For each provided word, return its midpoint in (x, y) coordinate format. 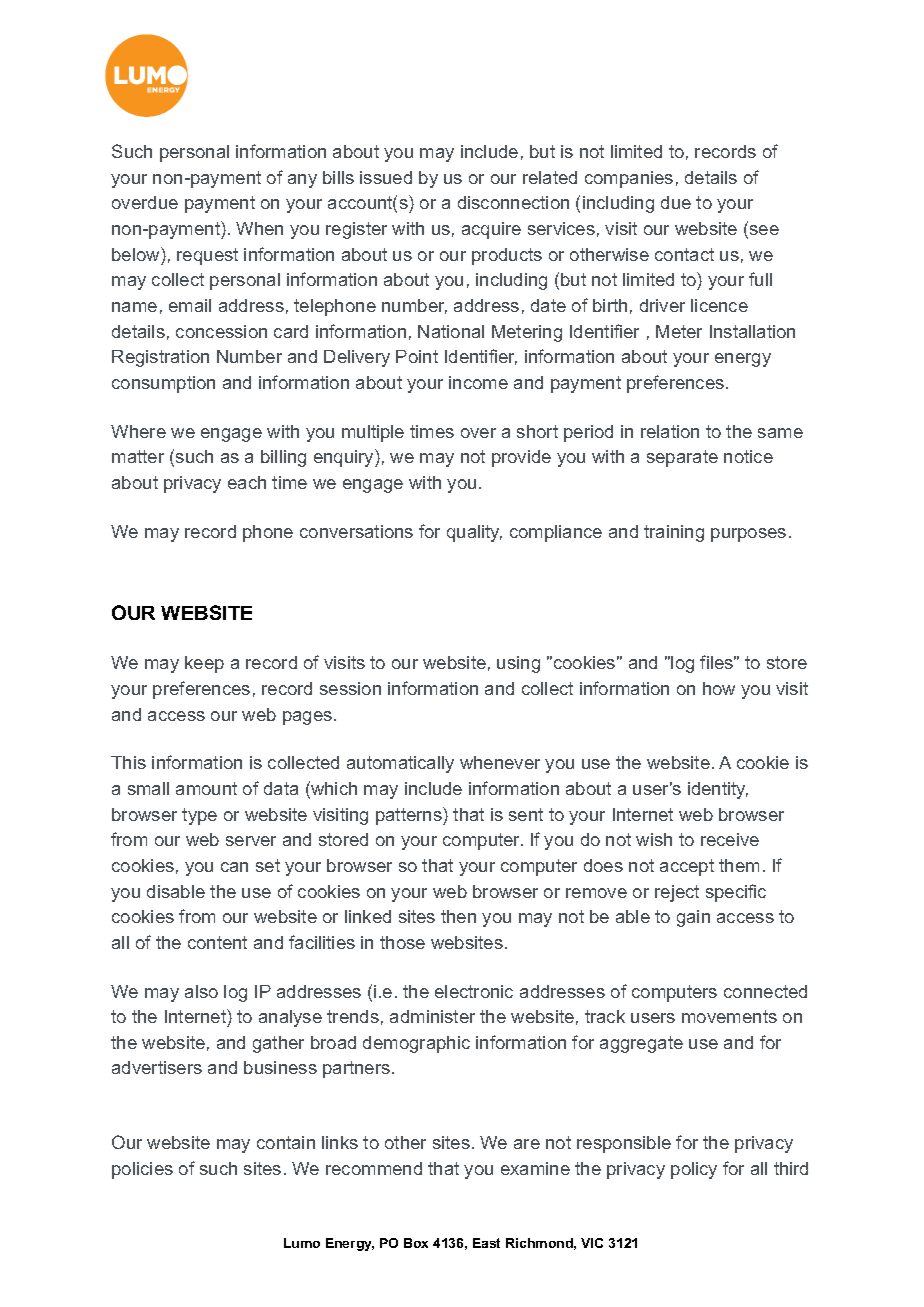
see (764, 230)
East (486, 1243)
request (207, 256)
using (518, 664)
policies (142, 1170)
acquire (491, 230)
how (719, 688)
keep (204, 664)
